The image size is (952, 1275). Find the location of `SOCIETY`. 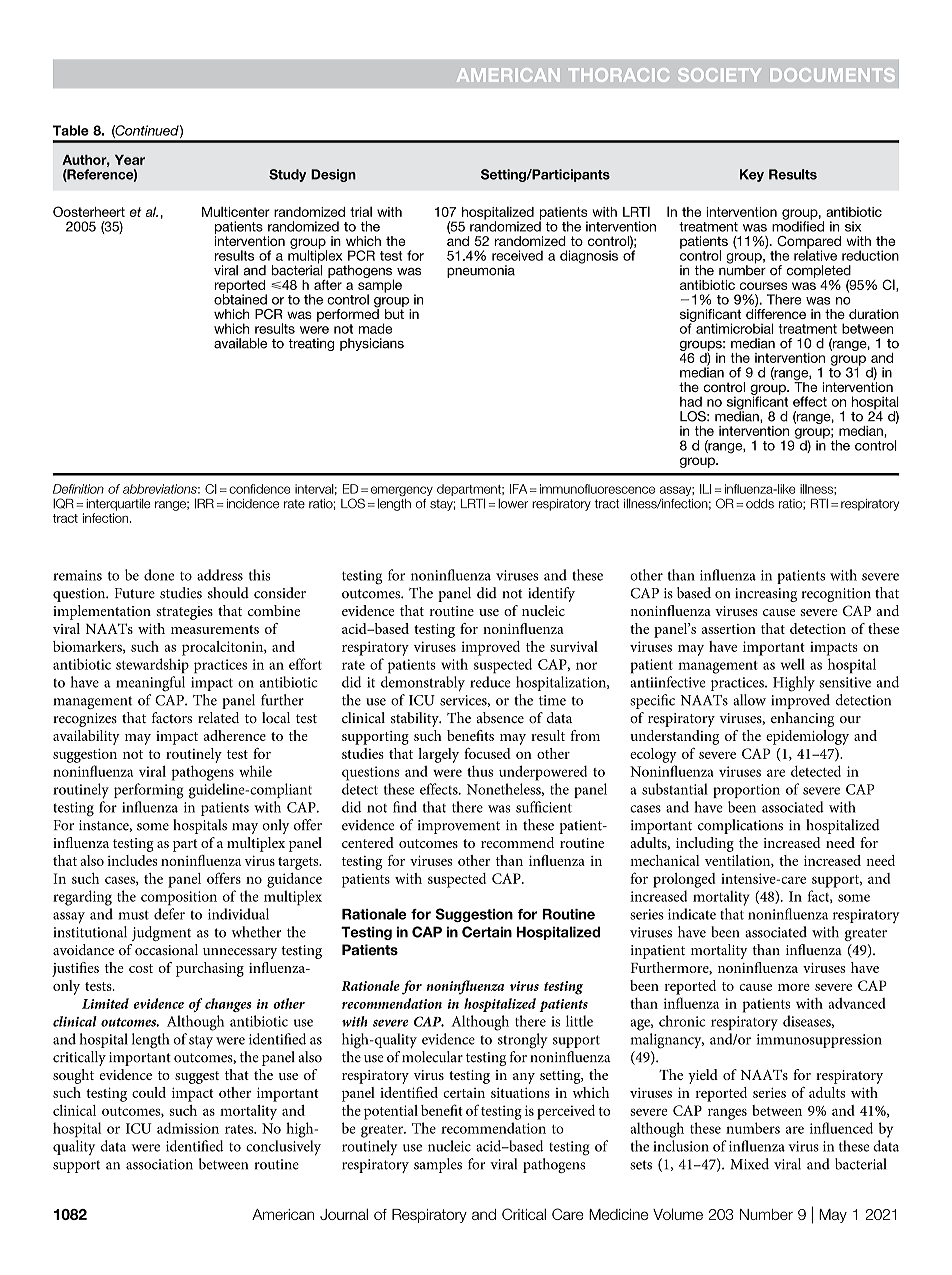

SOCIETY is located at coordinates (719, 75).
